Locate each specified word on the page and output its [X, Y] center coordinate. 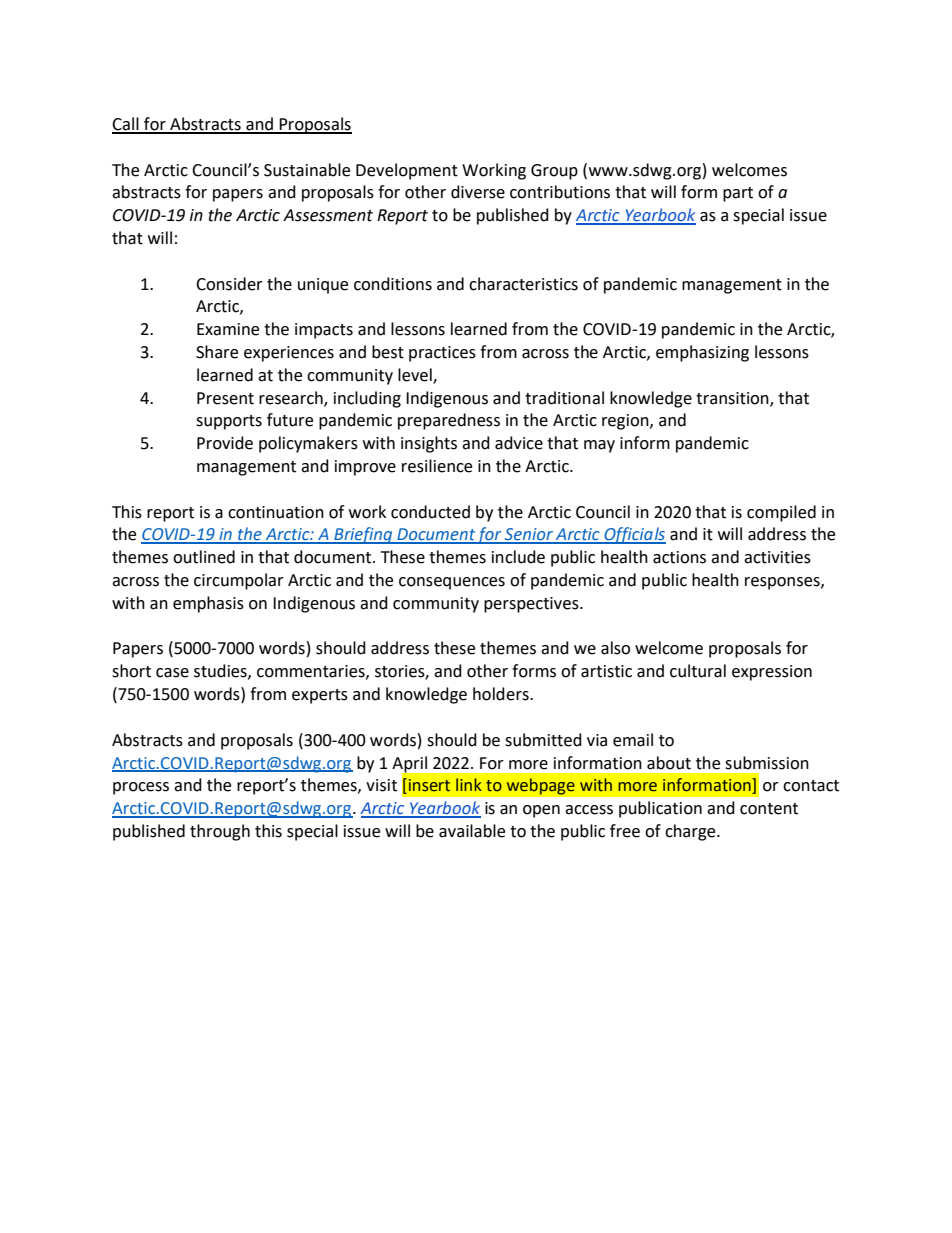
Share [217, 352]
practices [442, 354]
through [220, 832]
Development [407, 171]
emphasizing [702, 353]
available [472, 831]
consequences [452, 583]
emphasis [208, 604]
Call [126, 125]
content [769, 809]
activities [777, 557]
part [738, 194]
